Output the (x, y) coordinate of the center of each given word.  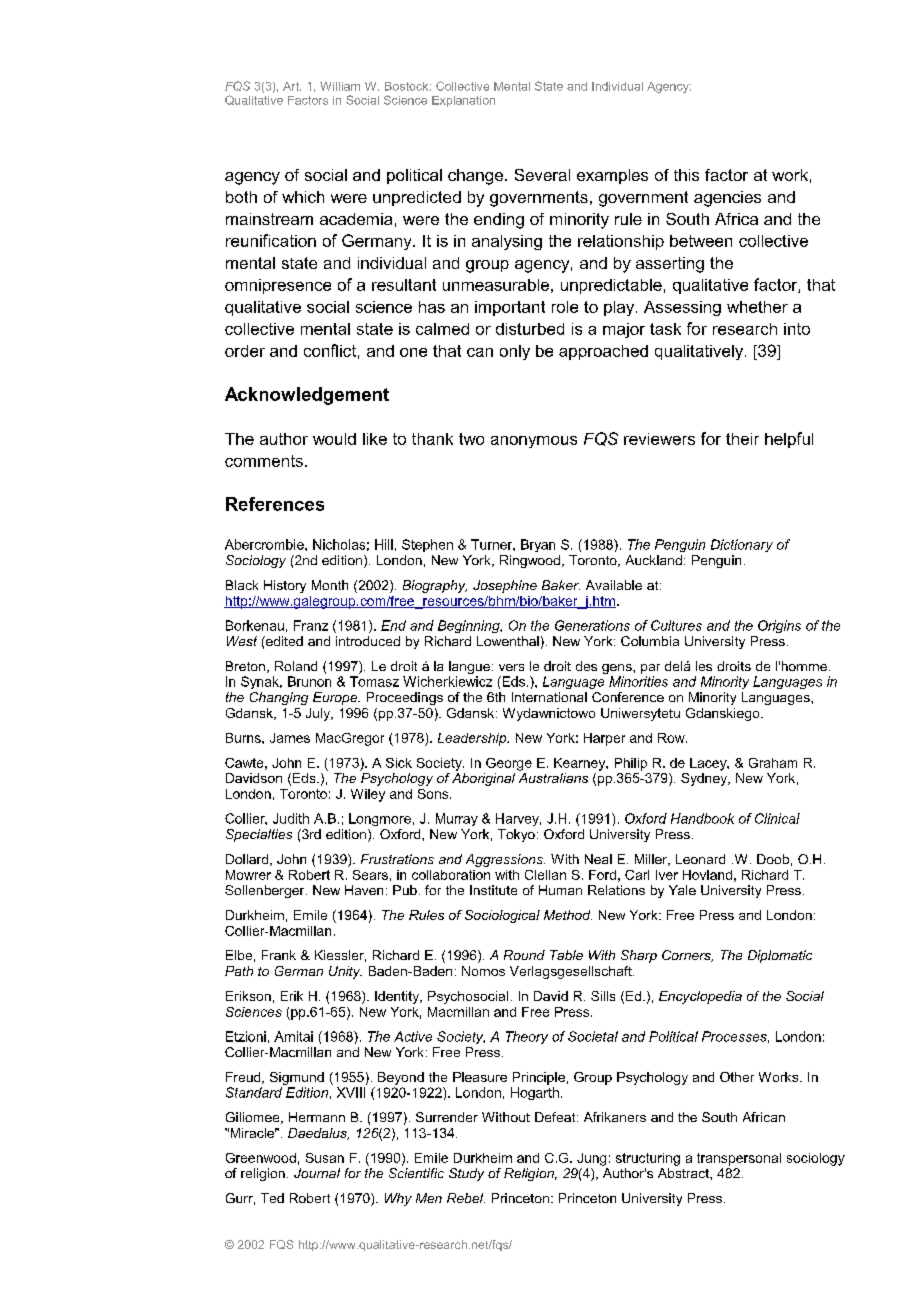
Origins (779, 626)
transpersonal (739, 1159)
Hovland (707, 875)
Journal (317, 1173)
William (340, 86)
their (742, 439)
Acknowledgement (307, 396)
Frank (279, 955)
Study (466, 1174)
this (686, 175)
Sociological (502, 916)
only (515, 352)
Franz (311, 625)
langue (469, 669)
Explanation (463, 101)
